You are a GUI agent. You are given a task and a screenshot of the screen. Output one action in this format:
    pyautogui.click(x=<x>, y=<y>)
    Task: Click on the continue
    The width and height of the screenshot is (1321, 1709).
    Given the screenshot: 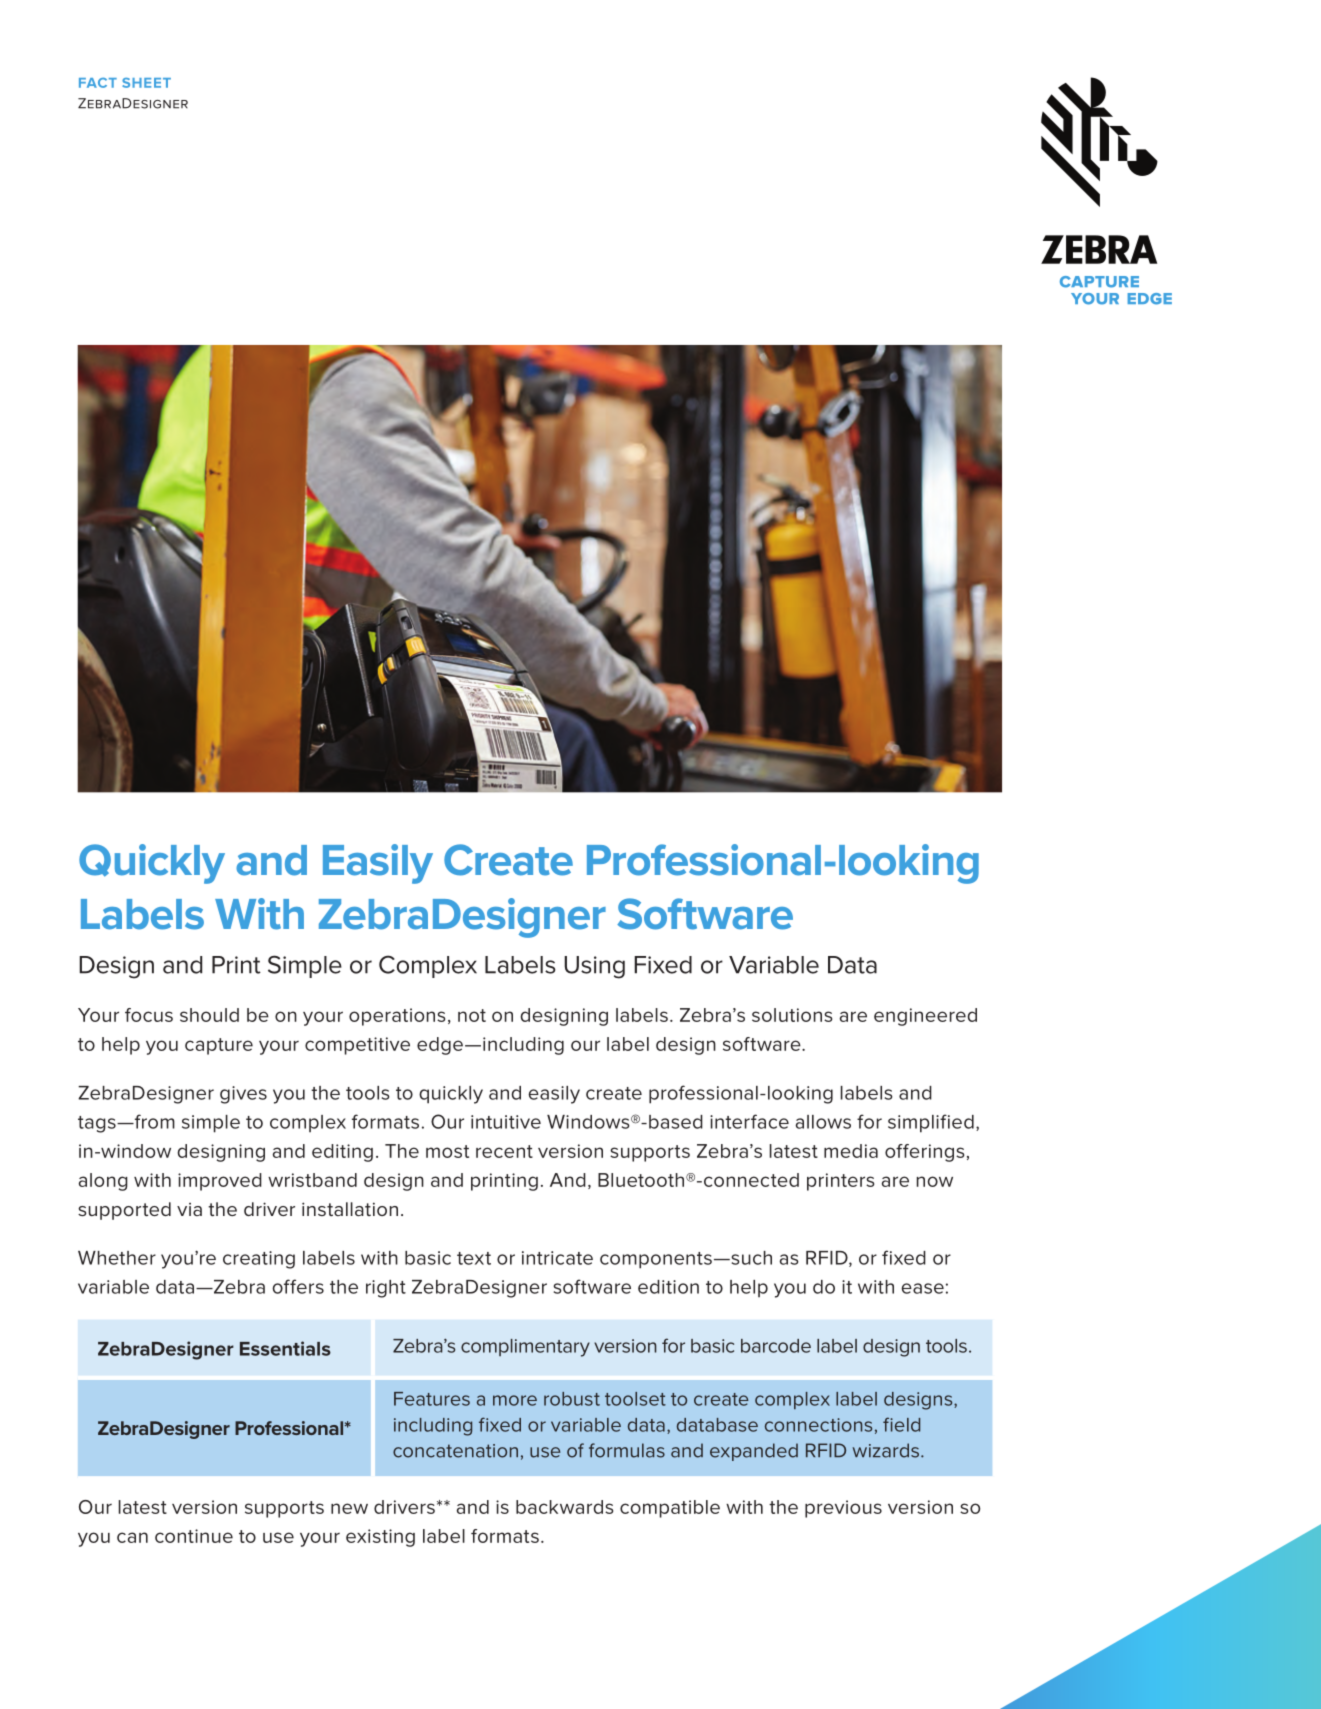 What is the action you would take?
    pyautogui.click(x=194, y=1536)
